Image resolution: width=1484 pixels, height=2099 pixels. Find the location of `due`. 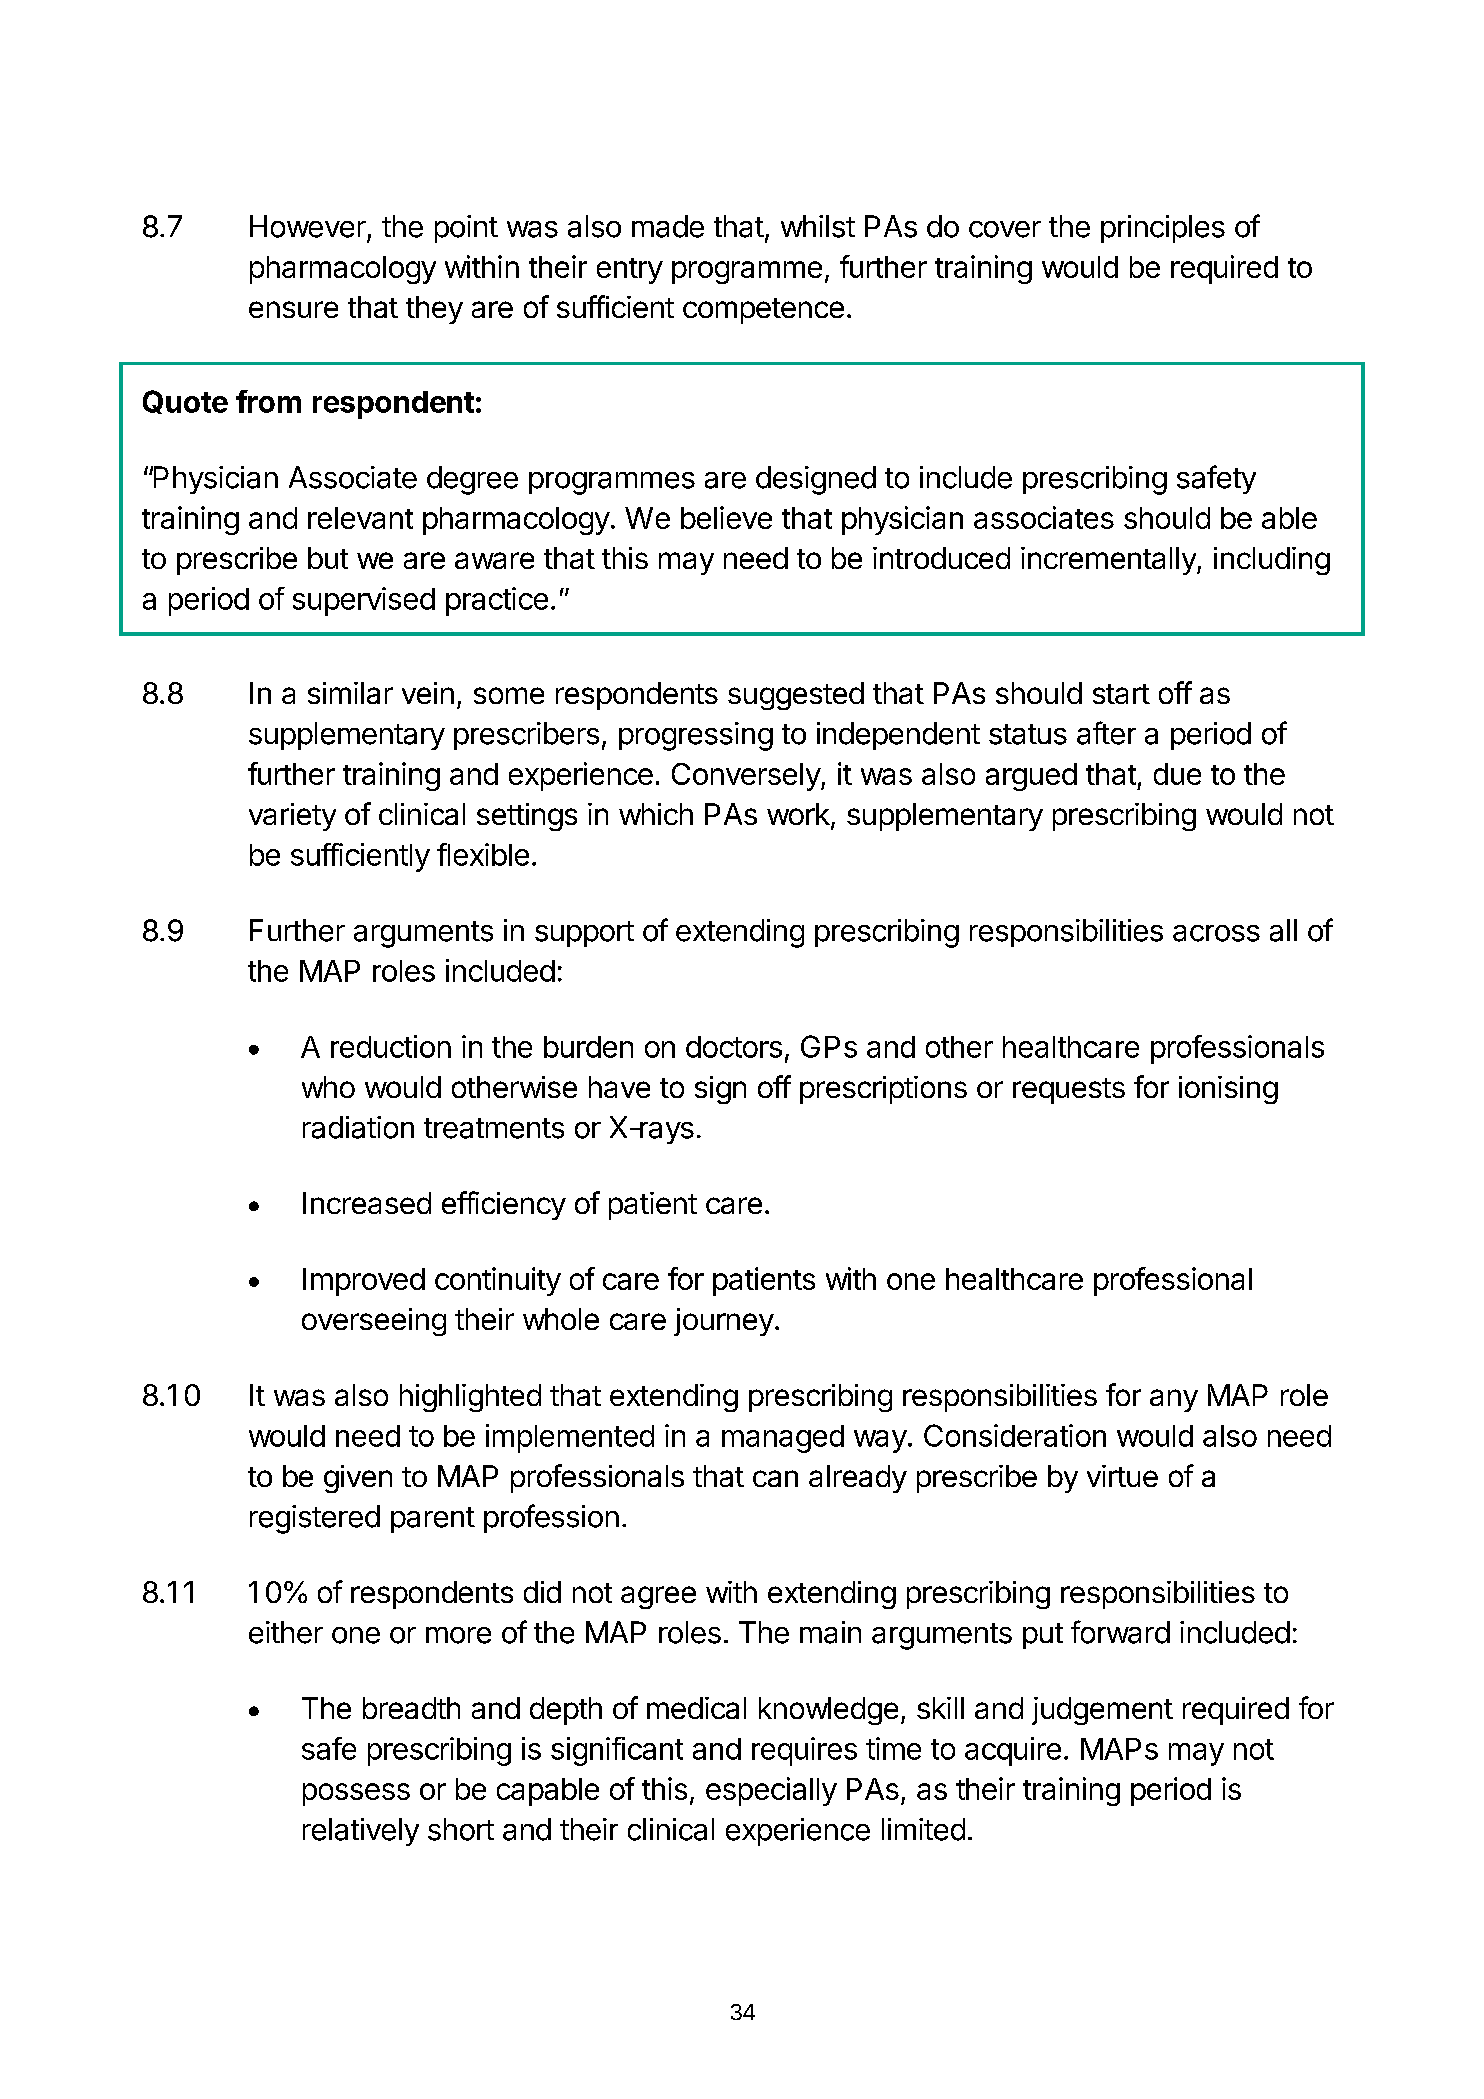

due is located at coordinates (1177, 774).
